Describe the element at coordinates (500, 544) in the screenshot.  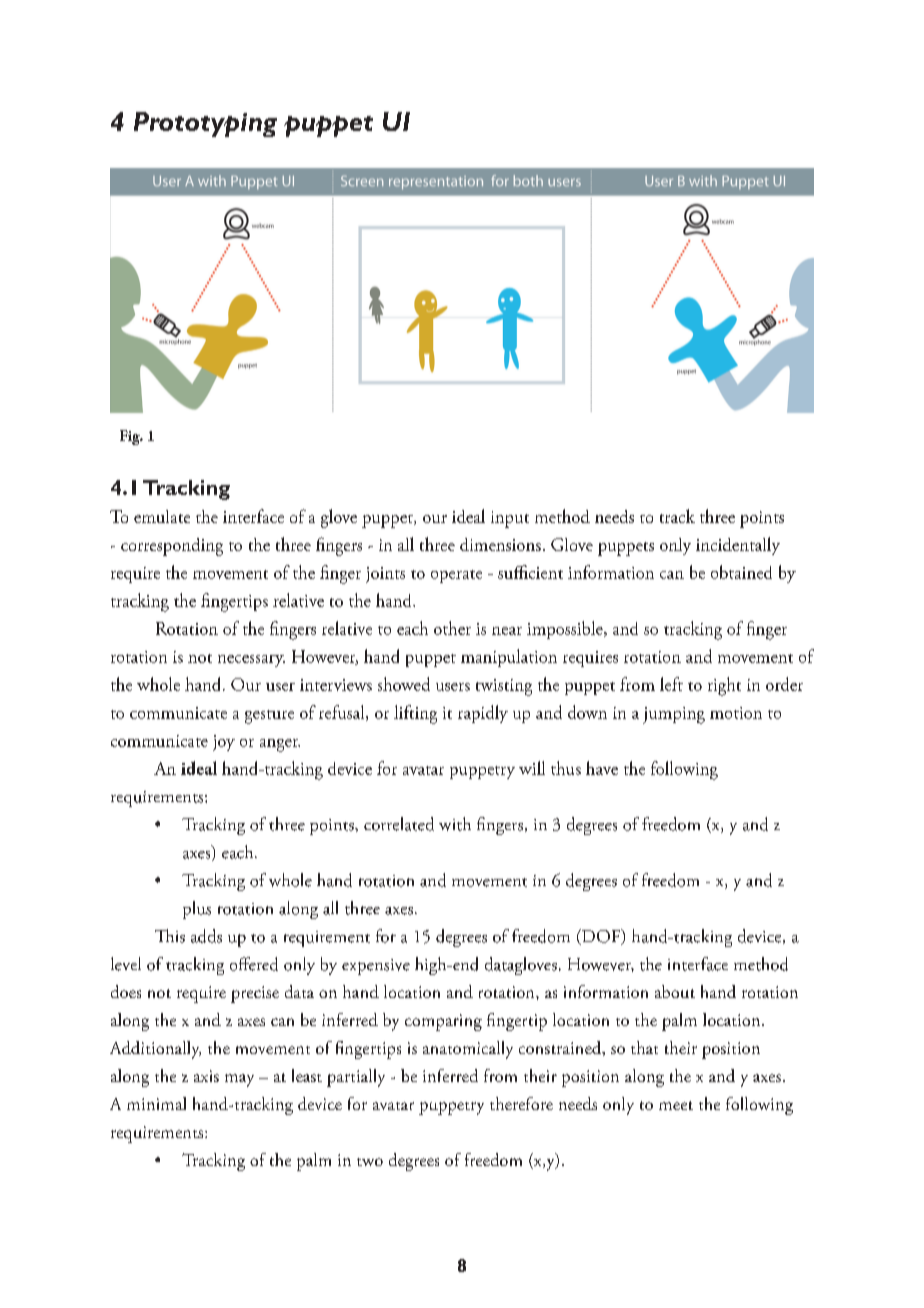
I see `dimensions` at that location.
